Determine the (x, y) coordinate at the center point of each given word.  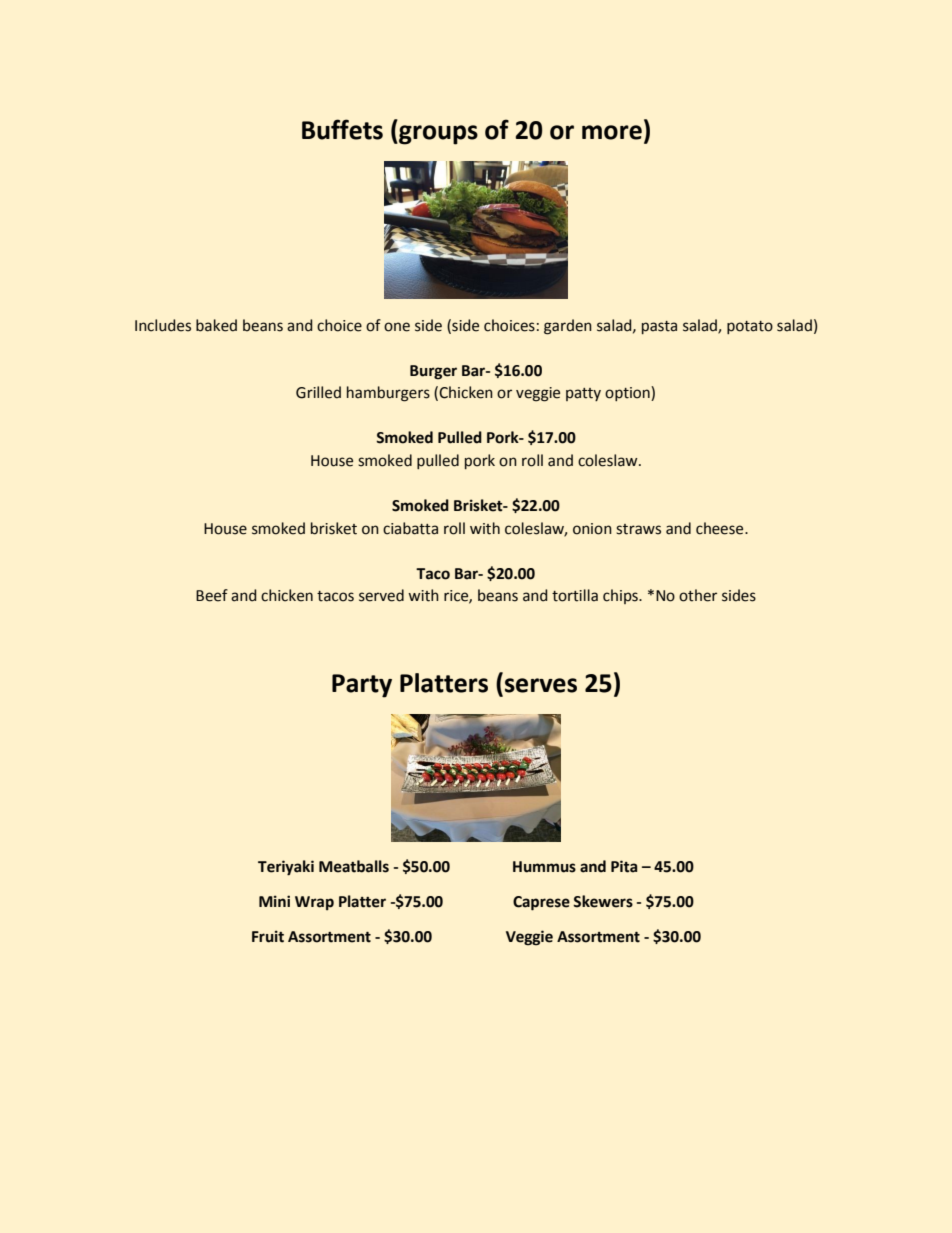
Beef (212, 595)
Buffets (342, 129)
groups (437, 135)
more (612, 132)
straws (638, 529)
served (381, 595)
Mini (274, 901)
